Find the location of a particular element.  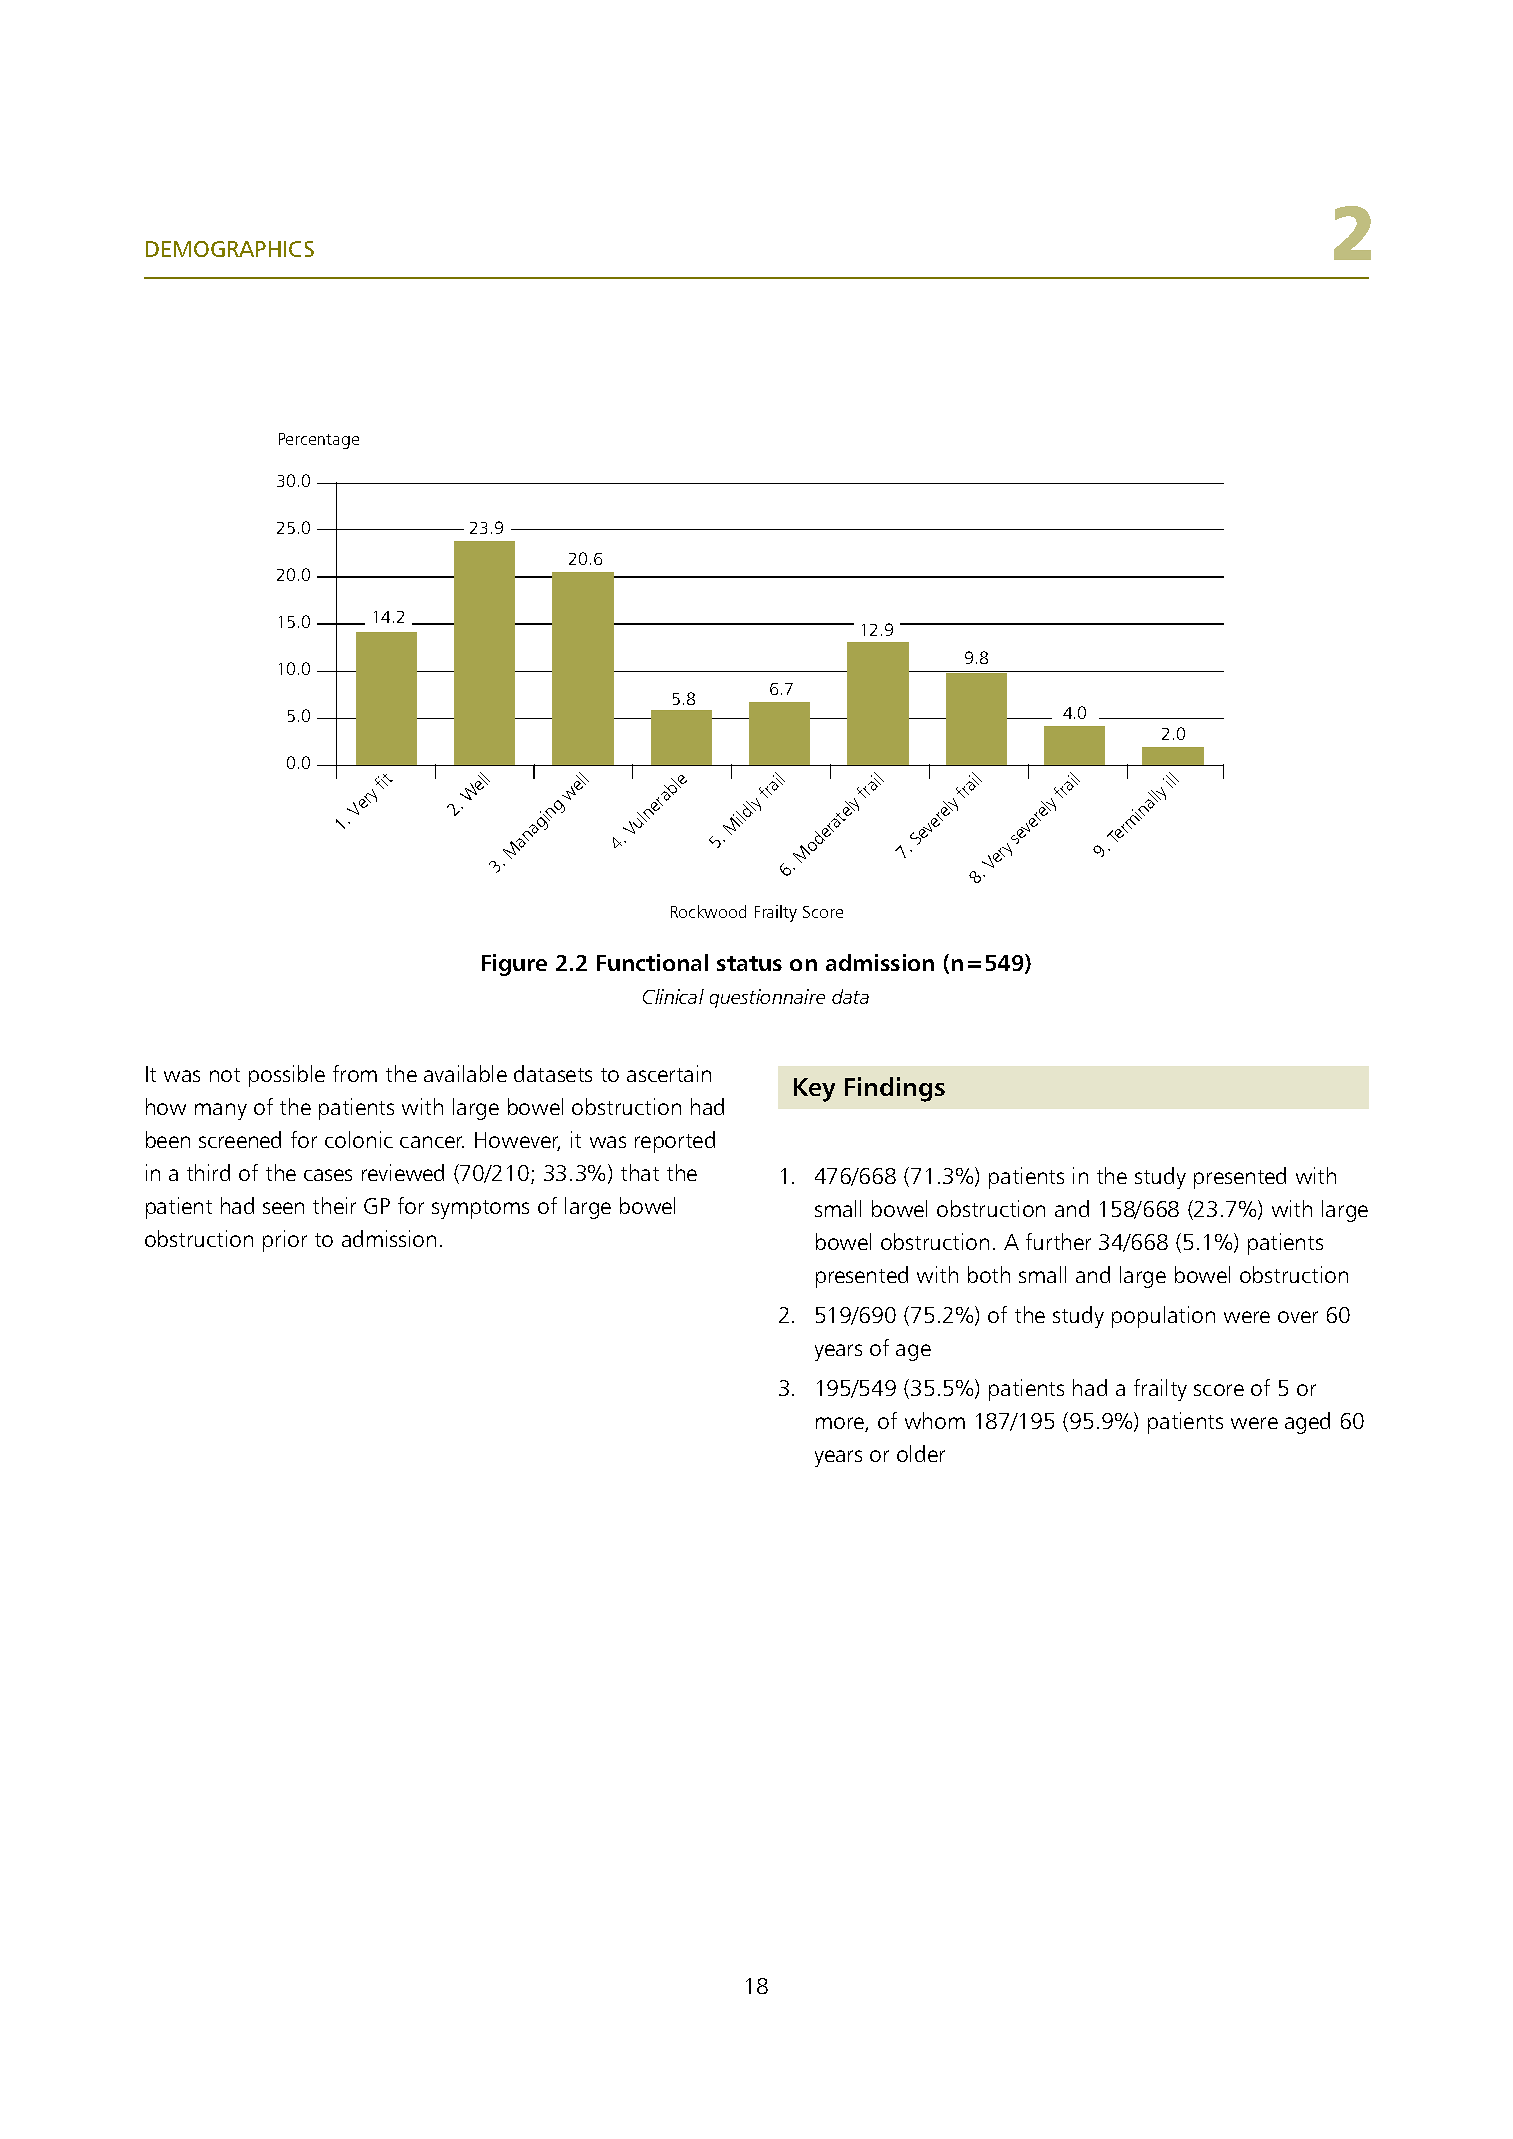

from is located at coordinates (355, 1073).
